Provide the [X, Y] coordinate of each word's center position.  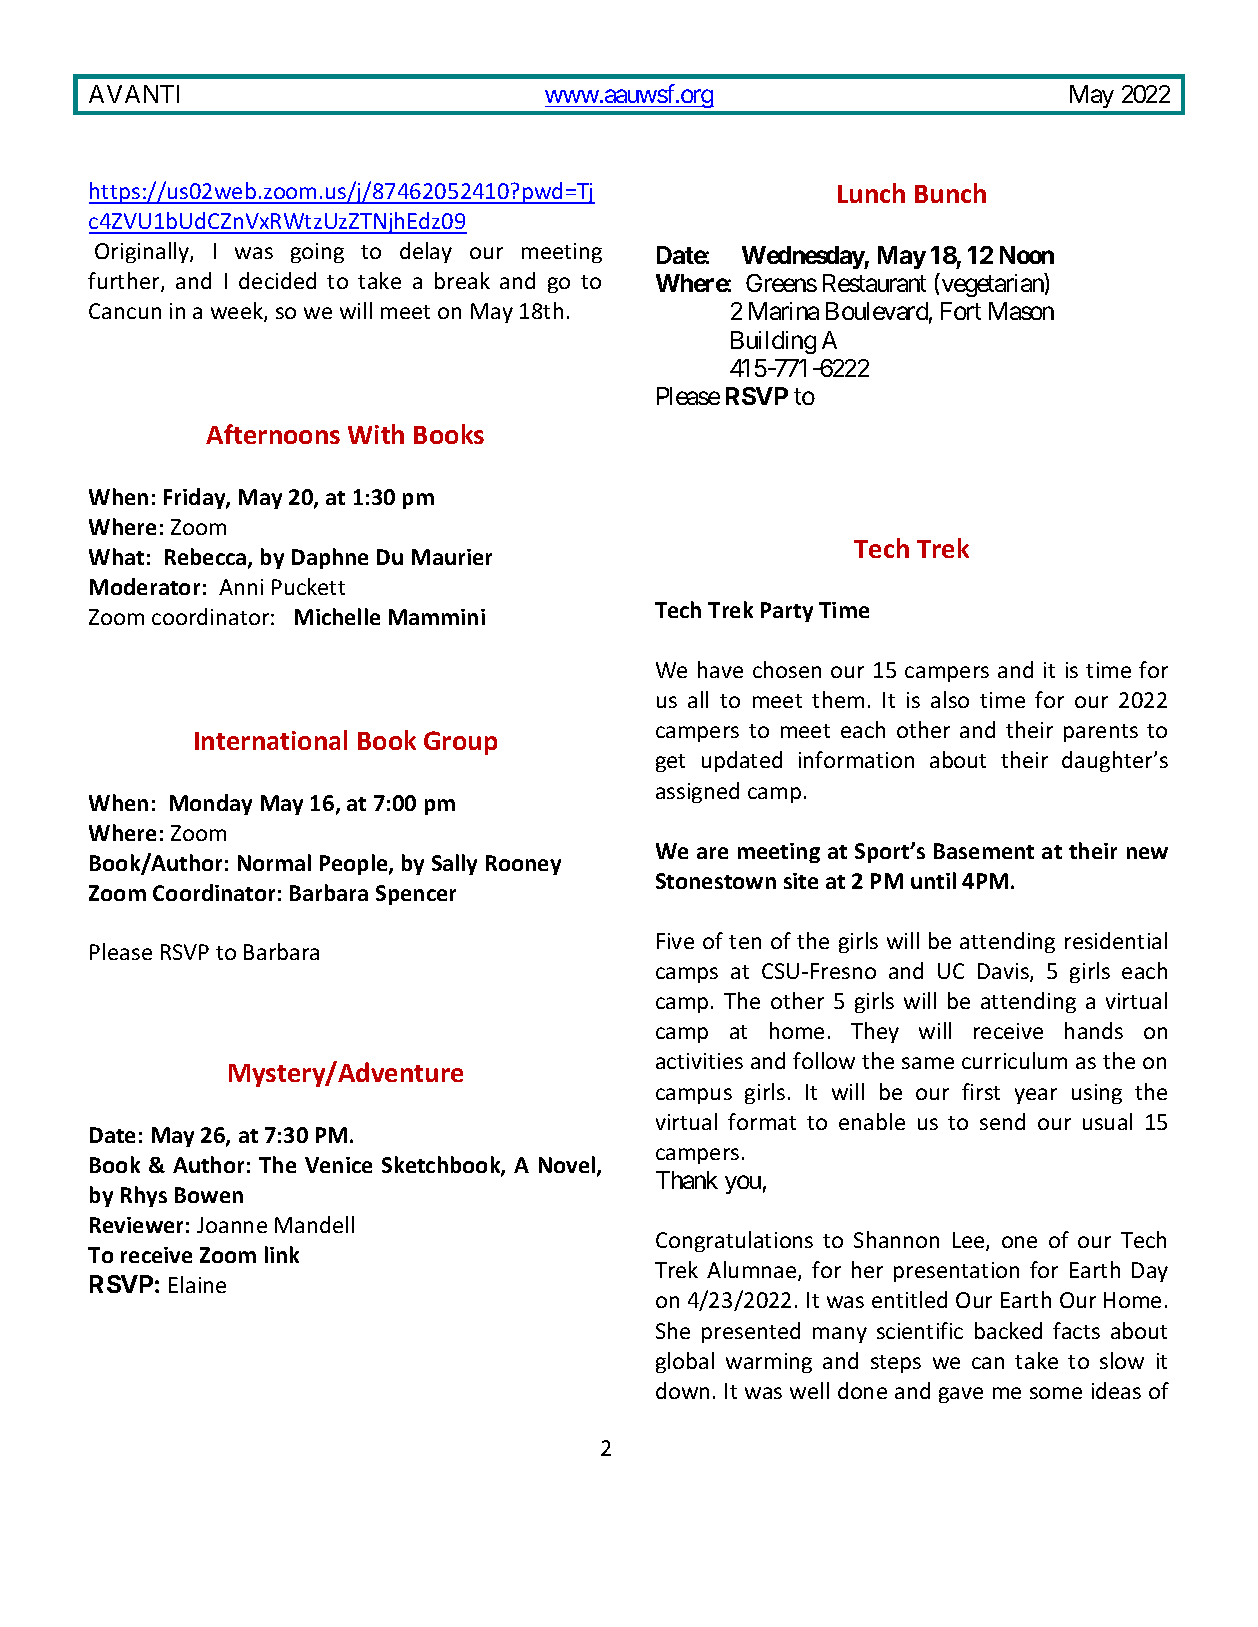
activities [699, 1061]
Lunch [871, 193]
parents [1101, 733]
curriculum [1014, 1060]
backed [1008, 1330]
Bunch [950, 193]
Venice [338, 1165]
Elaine [197, 1284]
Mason [1021, 311]
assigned [697, 792]
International [271, 740]
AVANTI [134, 94]
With [376, 434]
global [685, 1362]
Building [773, 342]
